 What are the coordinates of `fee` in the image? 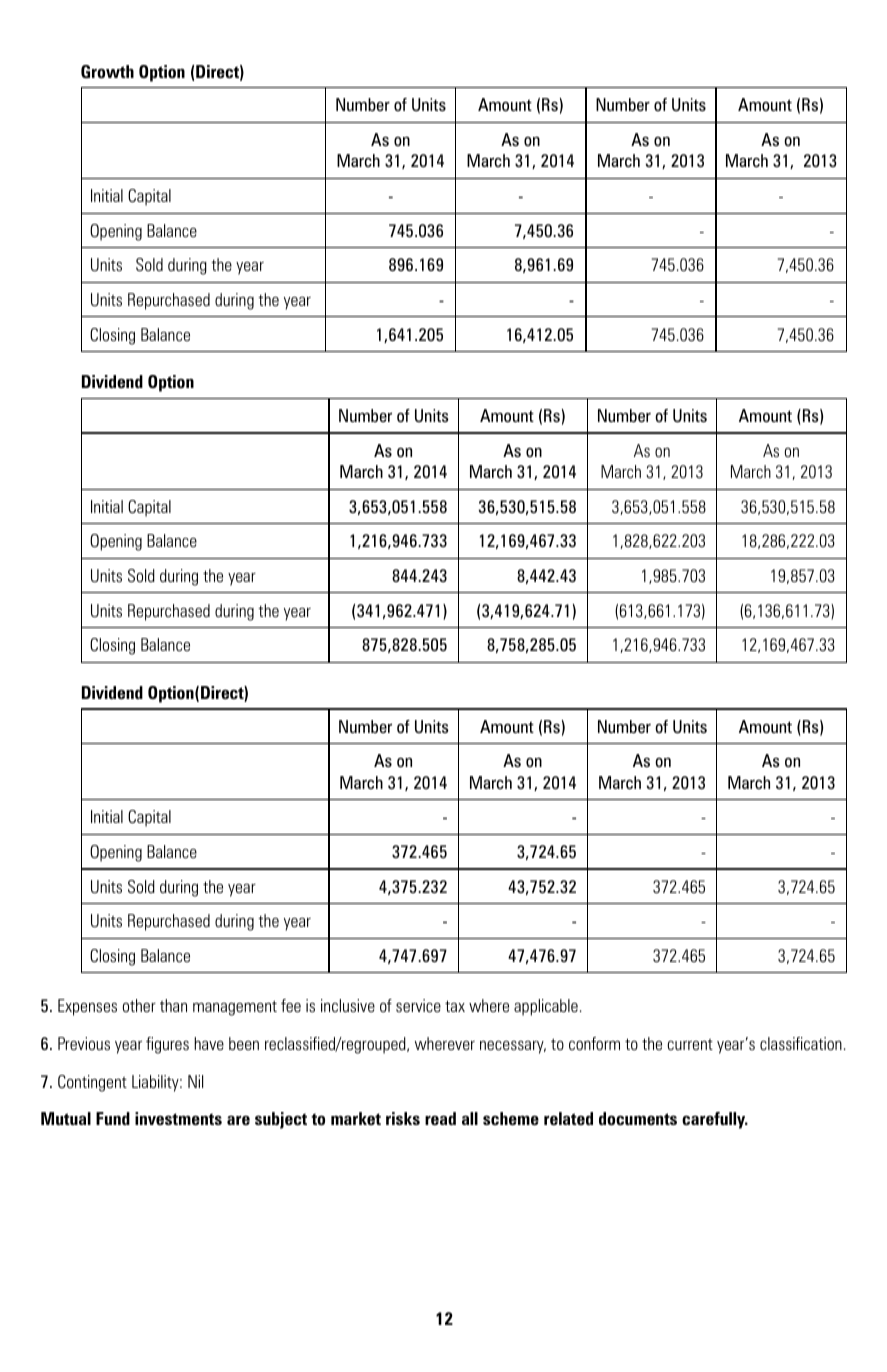 It's located at (291, 1006).
